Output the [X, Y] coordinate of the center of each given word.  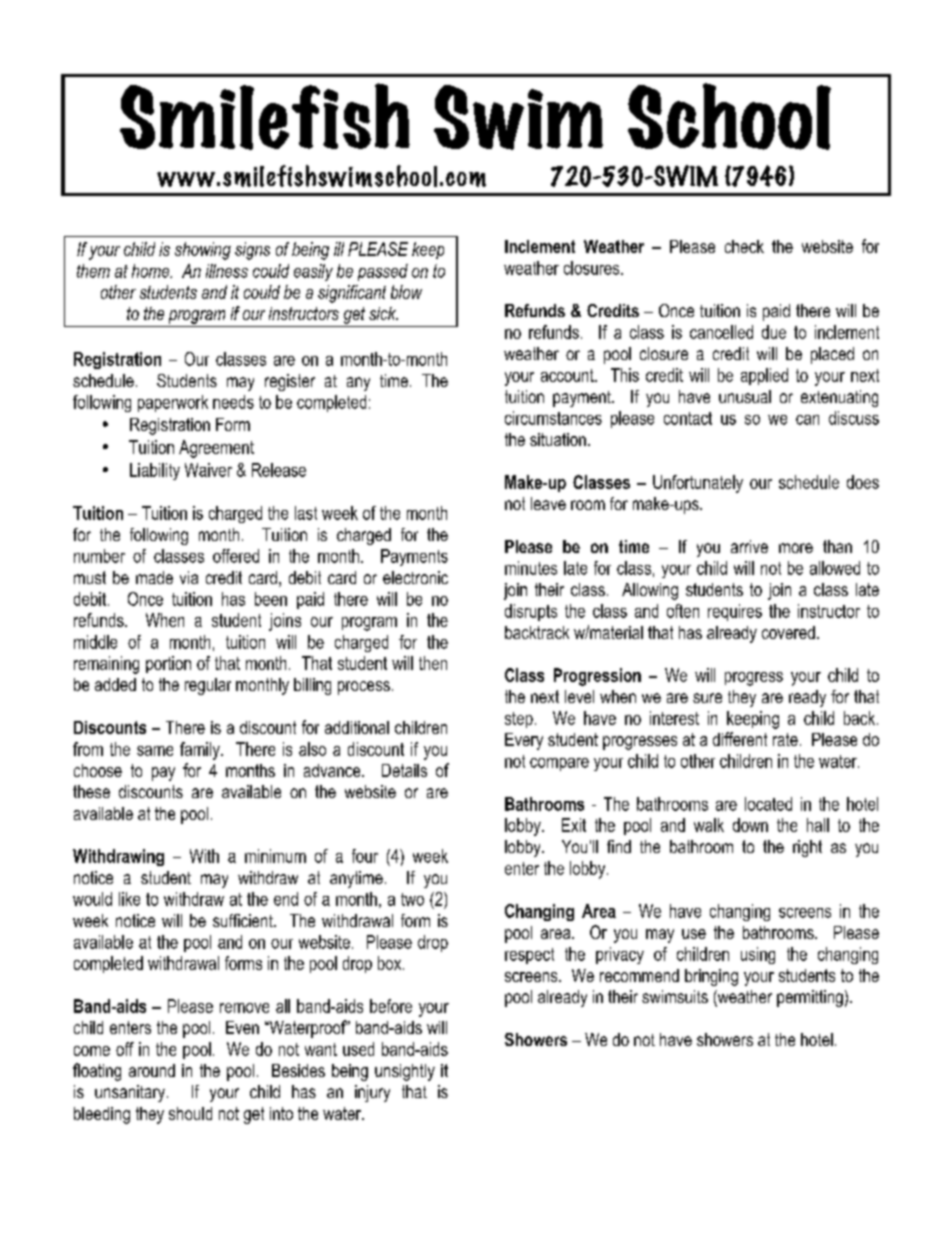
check [744, 246]
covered [788, 632]
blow [406, 292]
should [190, 1113]
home [152, 271]
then [433, 663]
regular [208, 686]
